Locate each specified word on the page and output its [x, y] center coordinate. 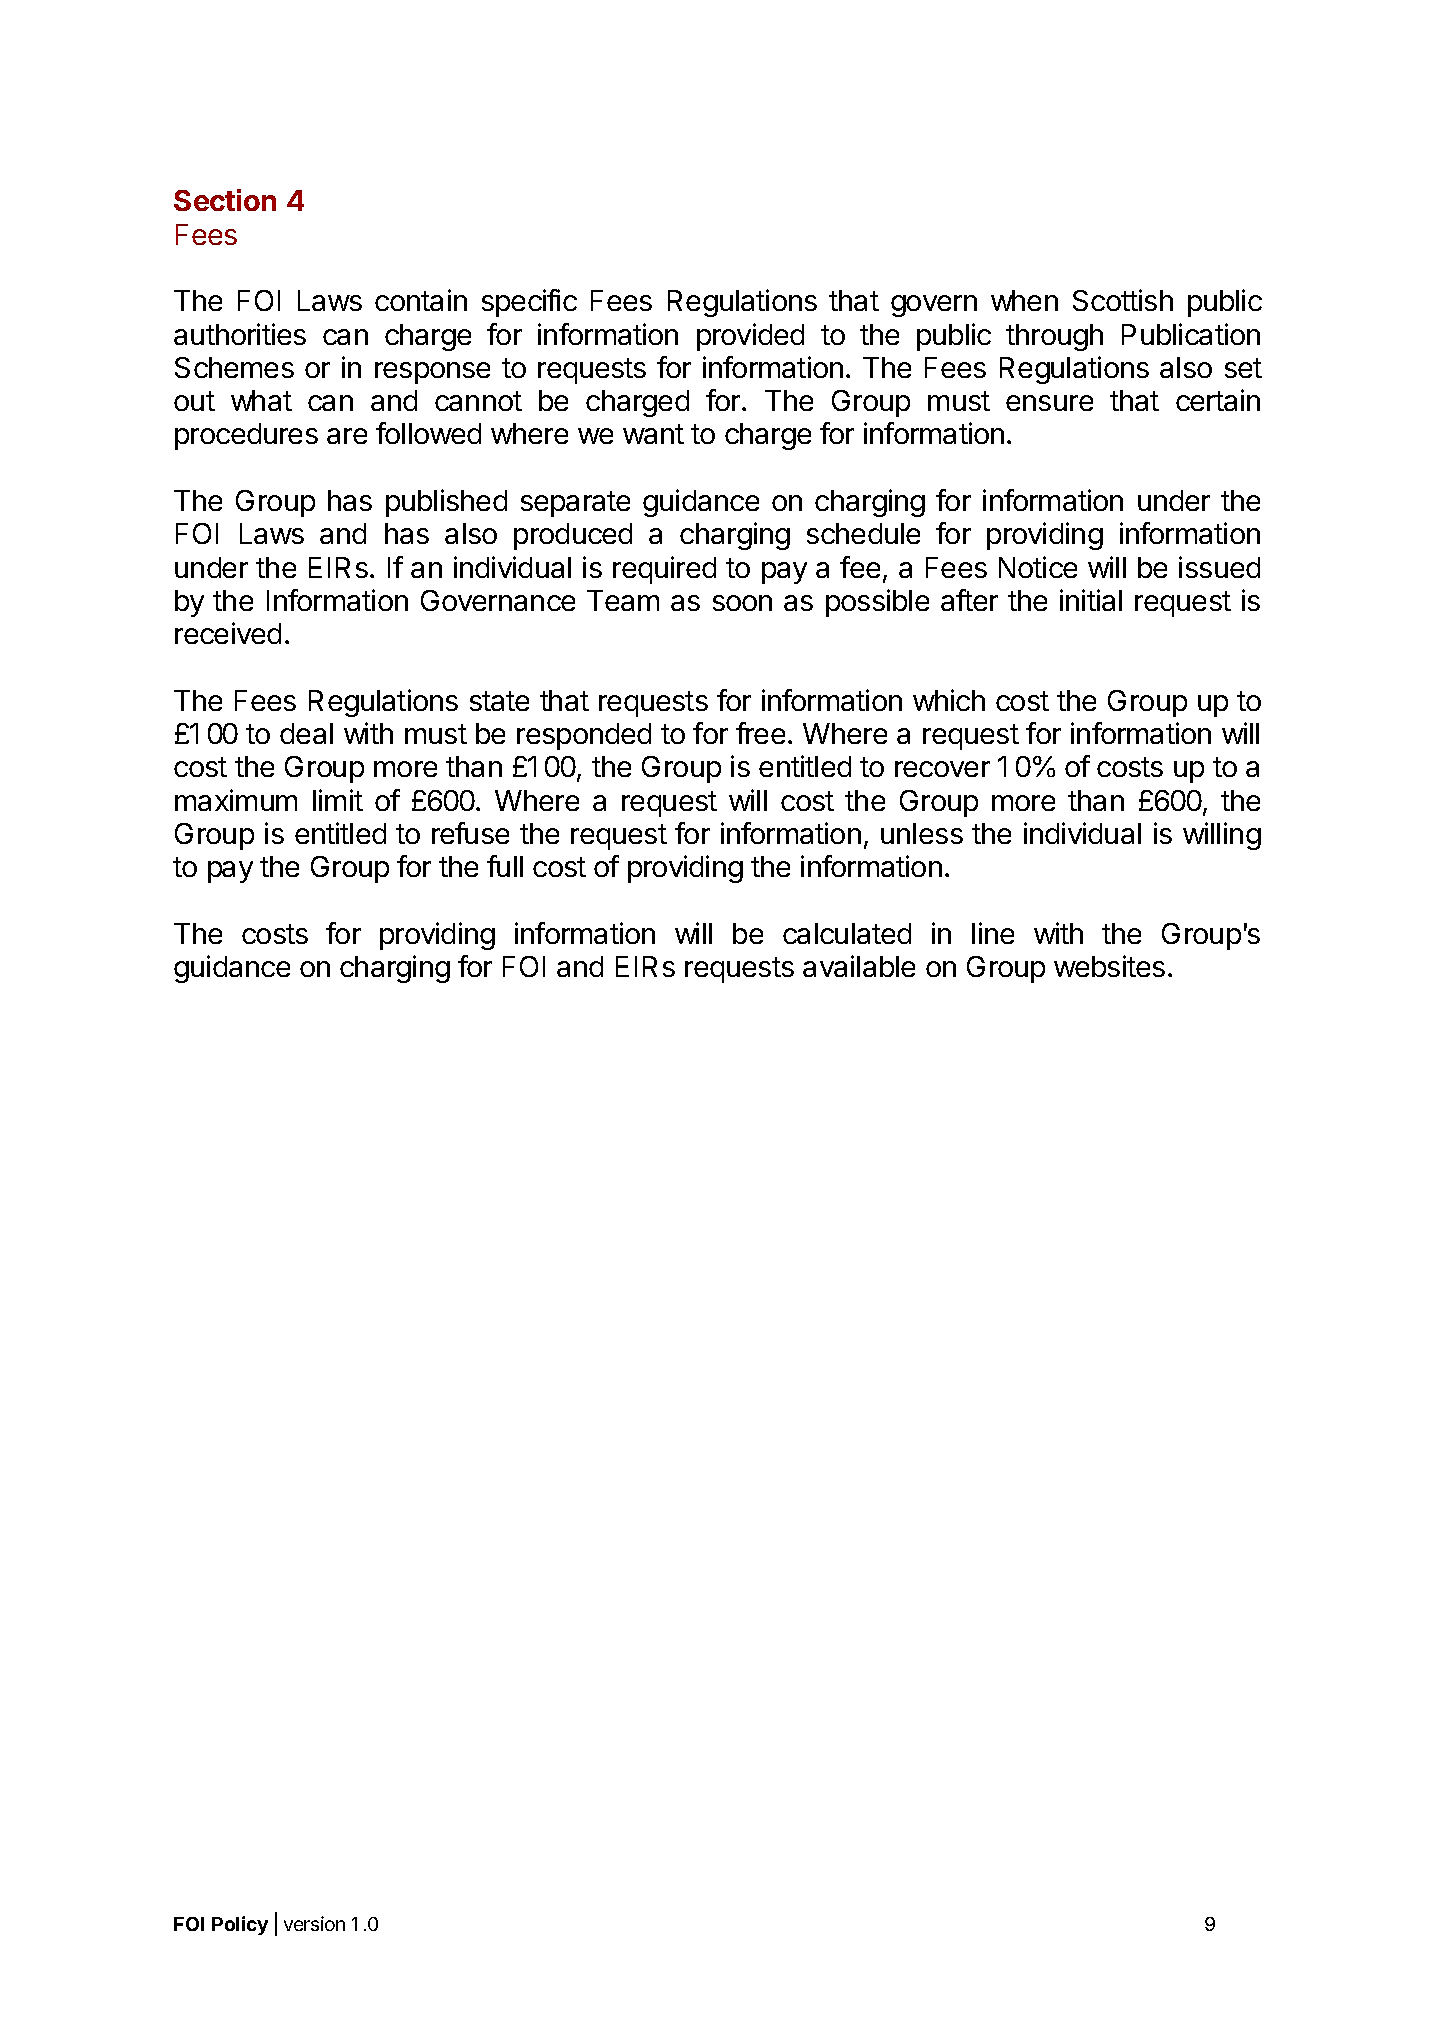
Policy [240, 1925]
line [993, 933]
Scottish [1123, 300]
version [314, 1923]
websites [1109, 966]
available [859, 966]
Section [225, 200]
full [505, 866]
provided [750, 337]
